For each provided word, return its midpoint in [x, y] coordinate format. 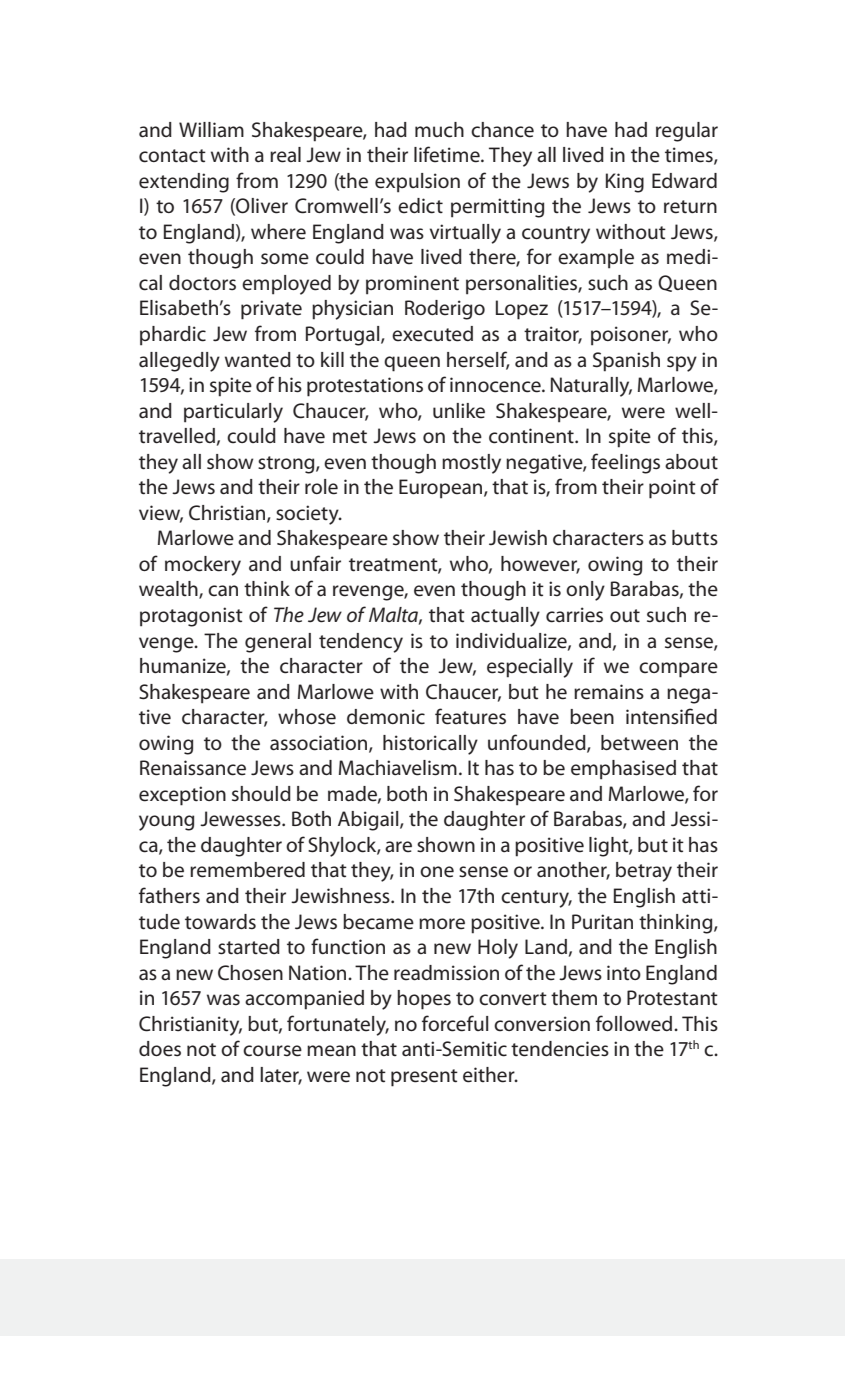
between [639, 743]
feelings [625, 463]
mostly [471, 464]
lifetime [448, 154]
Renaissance [193, 768]
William [211, 129]
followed [635, 1023]
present [424, 1078]
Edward [684, 180]
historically [430, 745]
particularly [233, 413]
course [272, 1051]
